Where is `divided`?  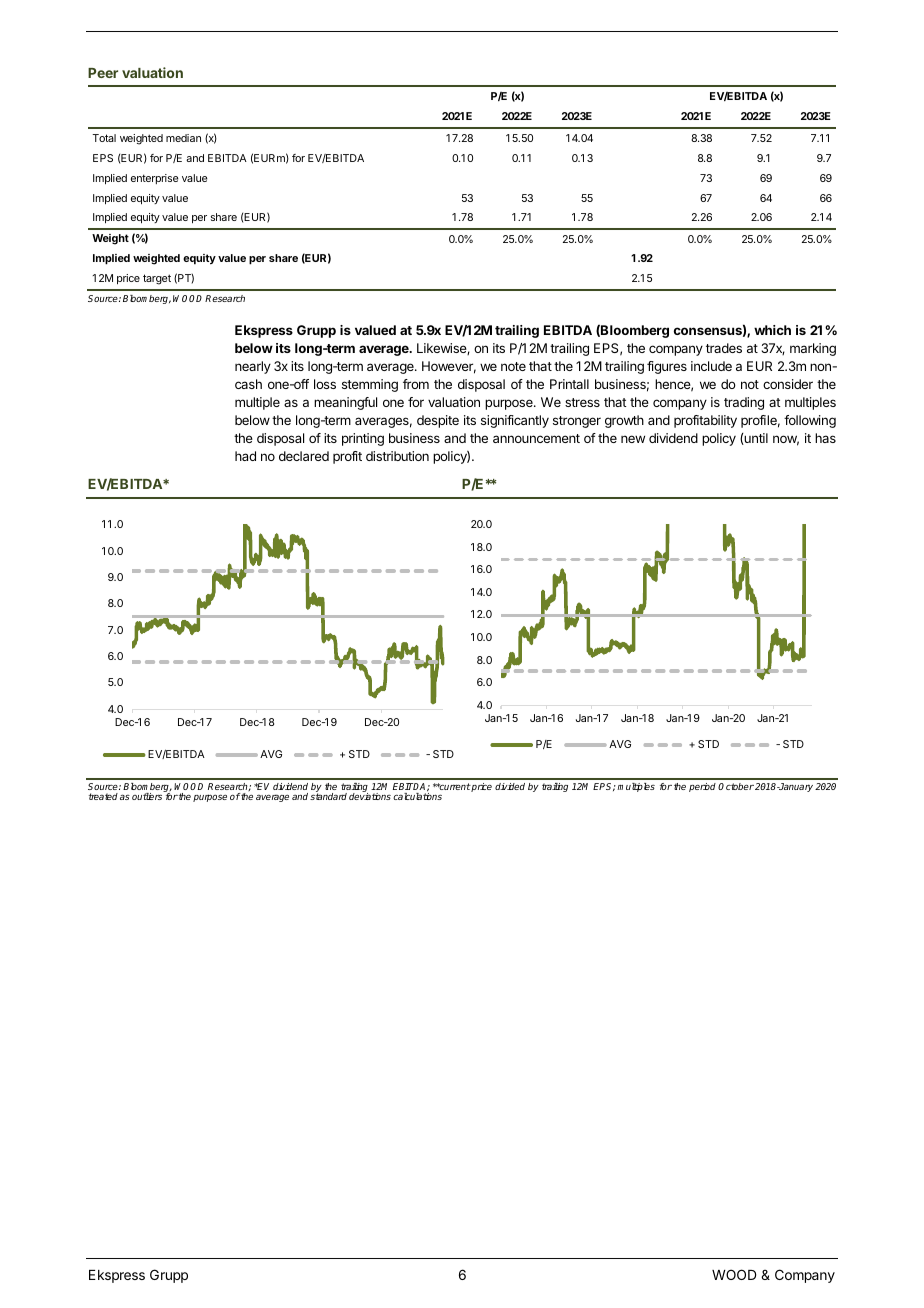
divided is located at coordinates (510, 786).
